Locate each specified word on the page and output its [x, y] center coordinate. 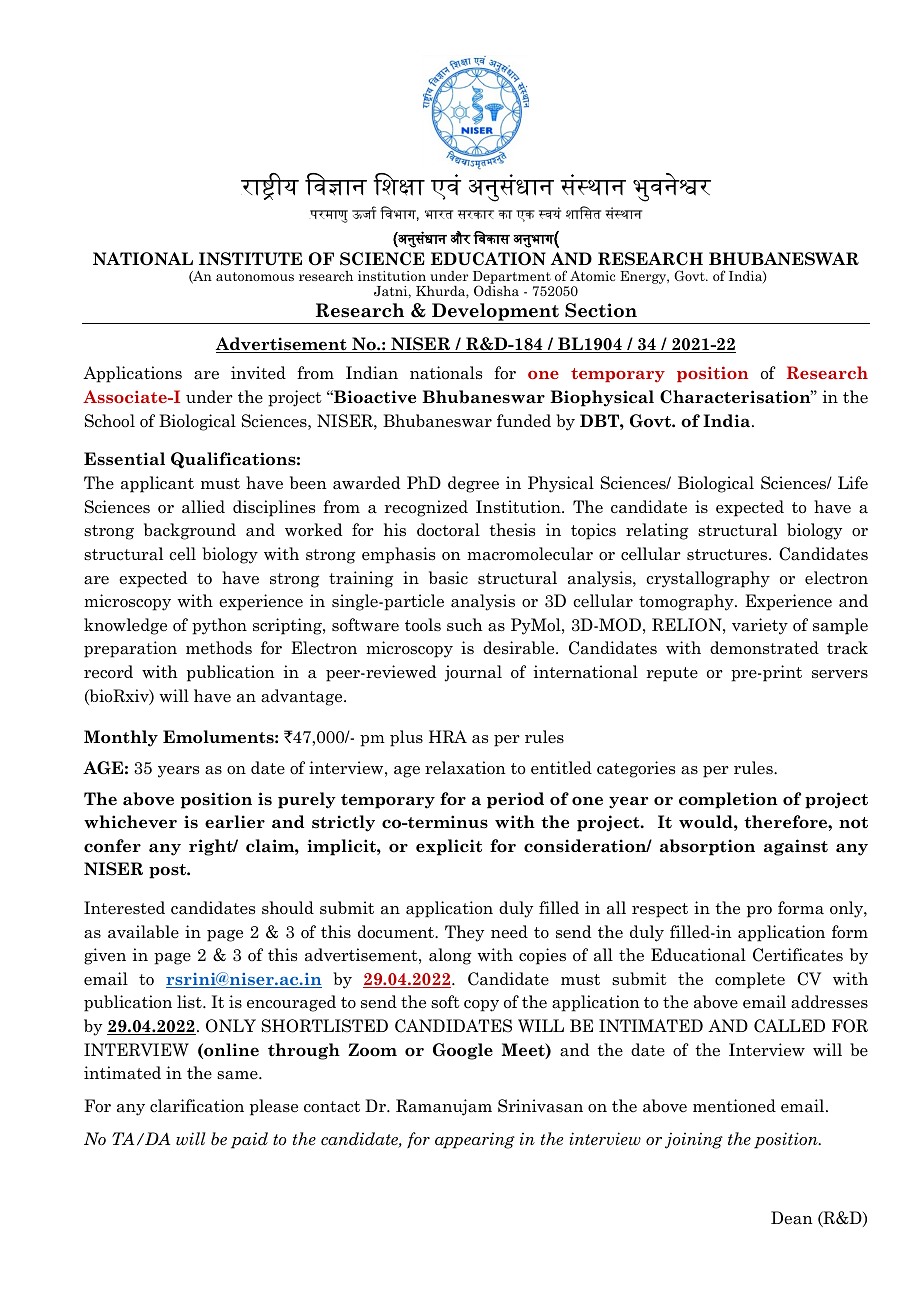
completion [728, 800]
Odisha [496, 291]
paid [249, 1140]
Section [601, 310]
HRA [448, 736]
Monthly [121, 738]
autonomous [255, 276]
